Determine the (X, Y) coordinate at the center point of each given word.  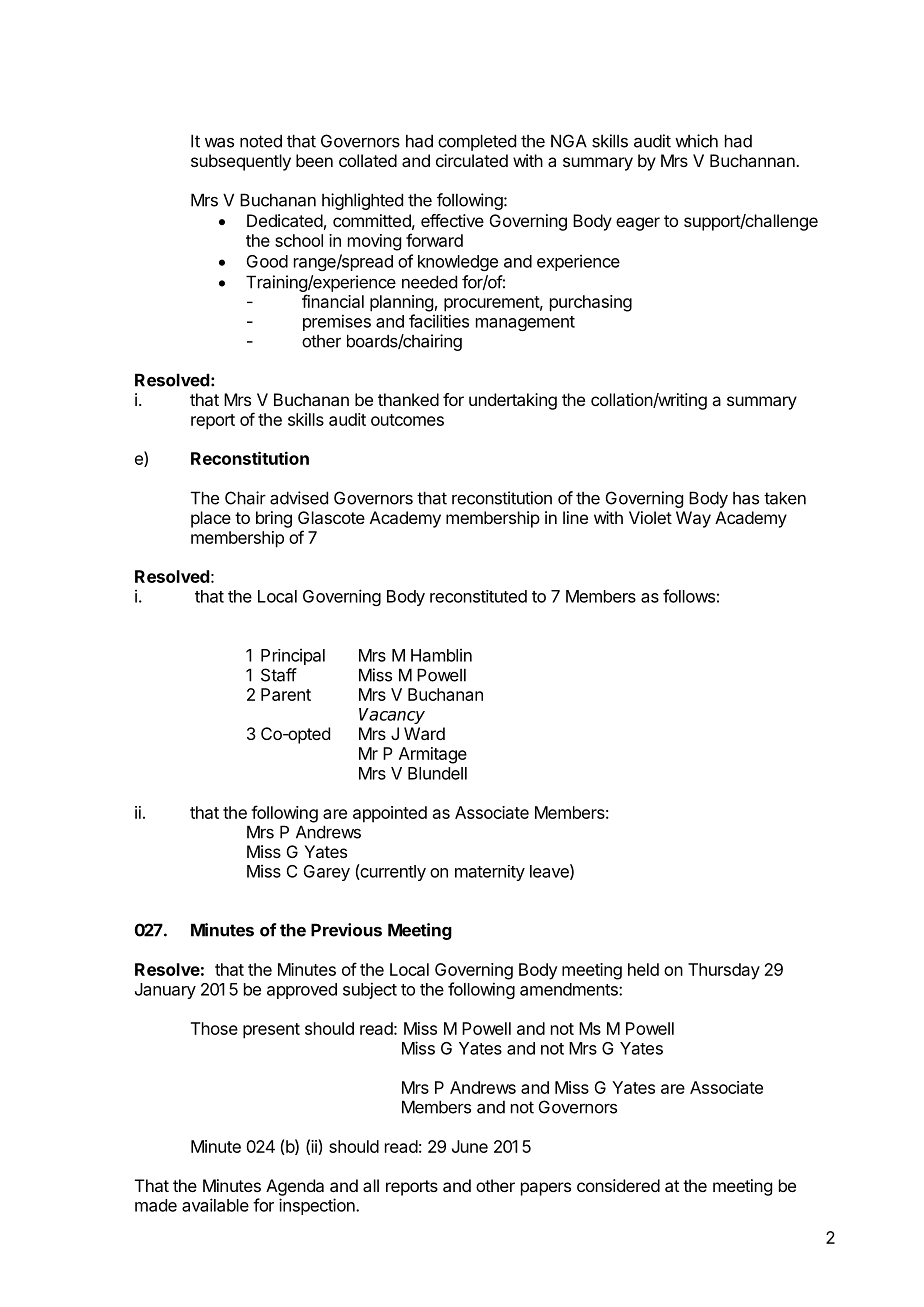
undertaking (513, 401)
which (696, 141)
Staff (279, 675)
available (215, 1205)
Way (693, 519)
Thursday (724, 971)
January (165, 991)
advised (299, 498)
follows (689, 596)
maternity (490, 873)
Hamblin (441, 655)
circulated (472, 160)
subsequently (241, 162)
